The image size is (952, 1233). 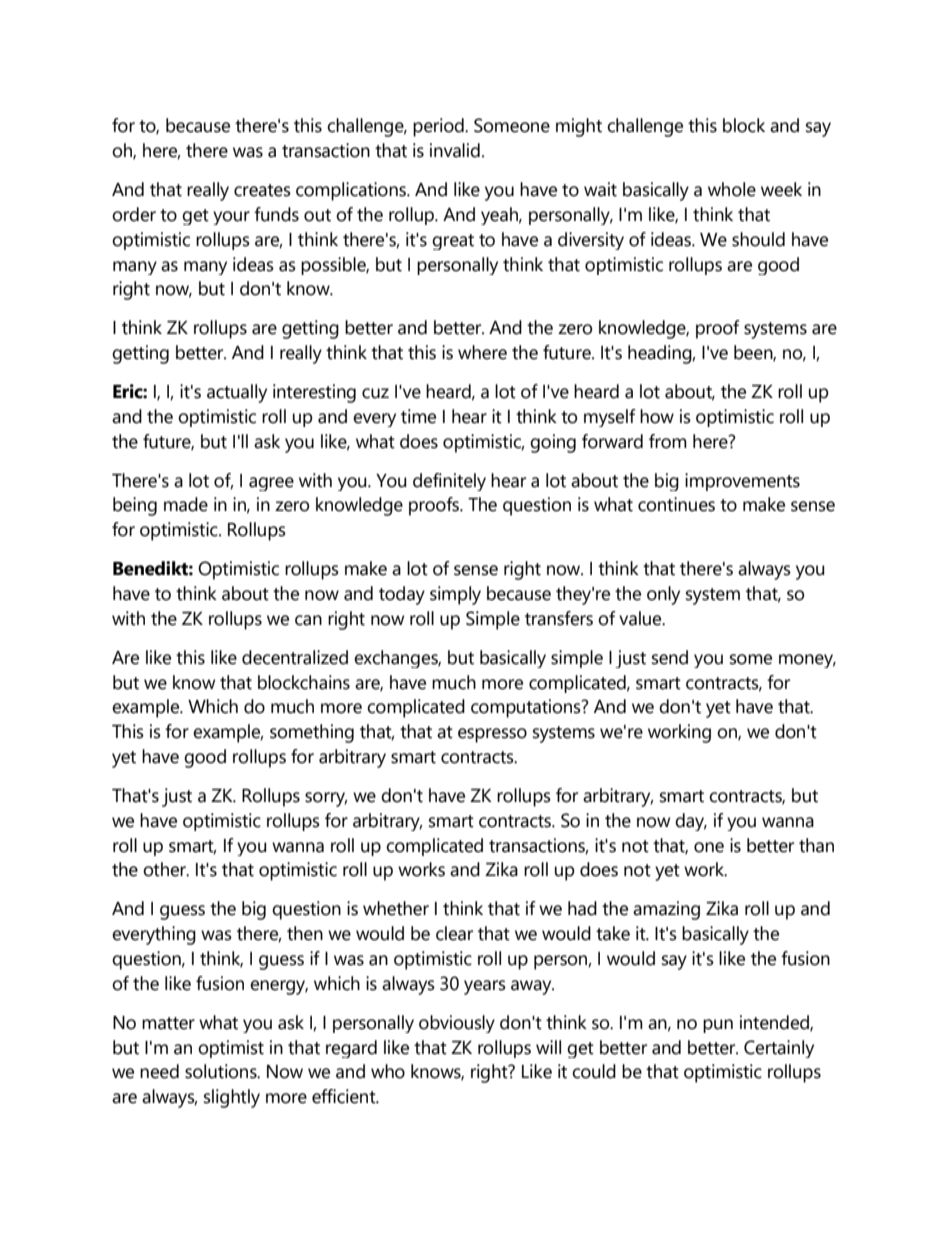 What do you see at coordinates (232, 1098) in the screenshot?
I see `slightly` at bounding box center [232, 1098].
